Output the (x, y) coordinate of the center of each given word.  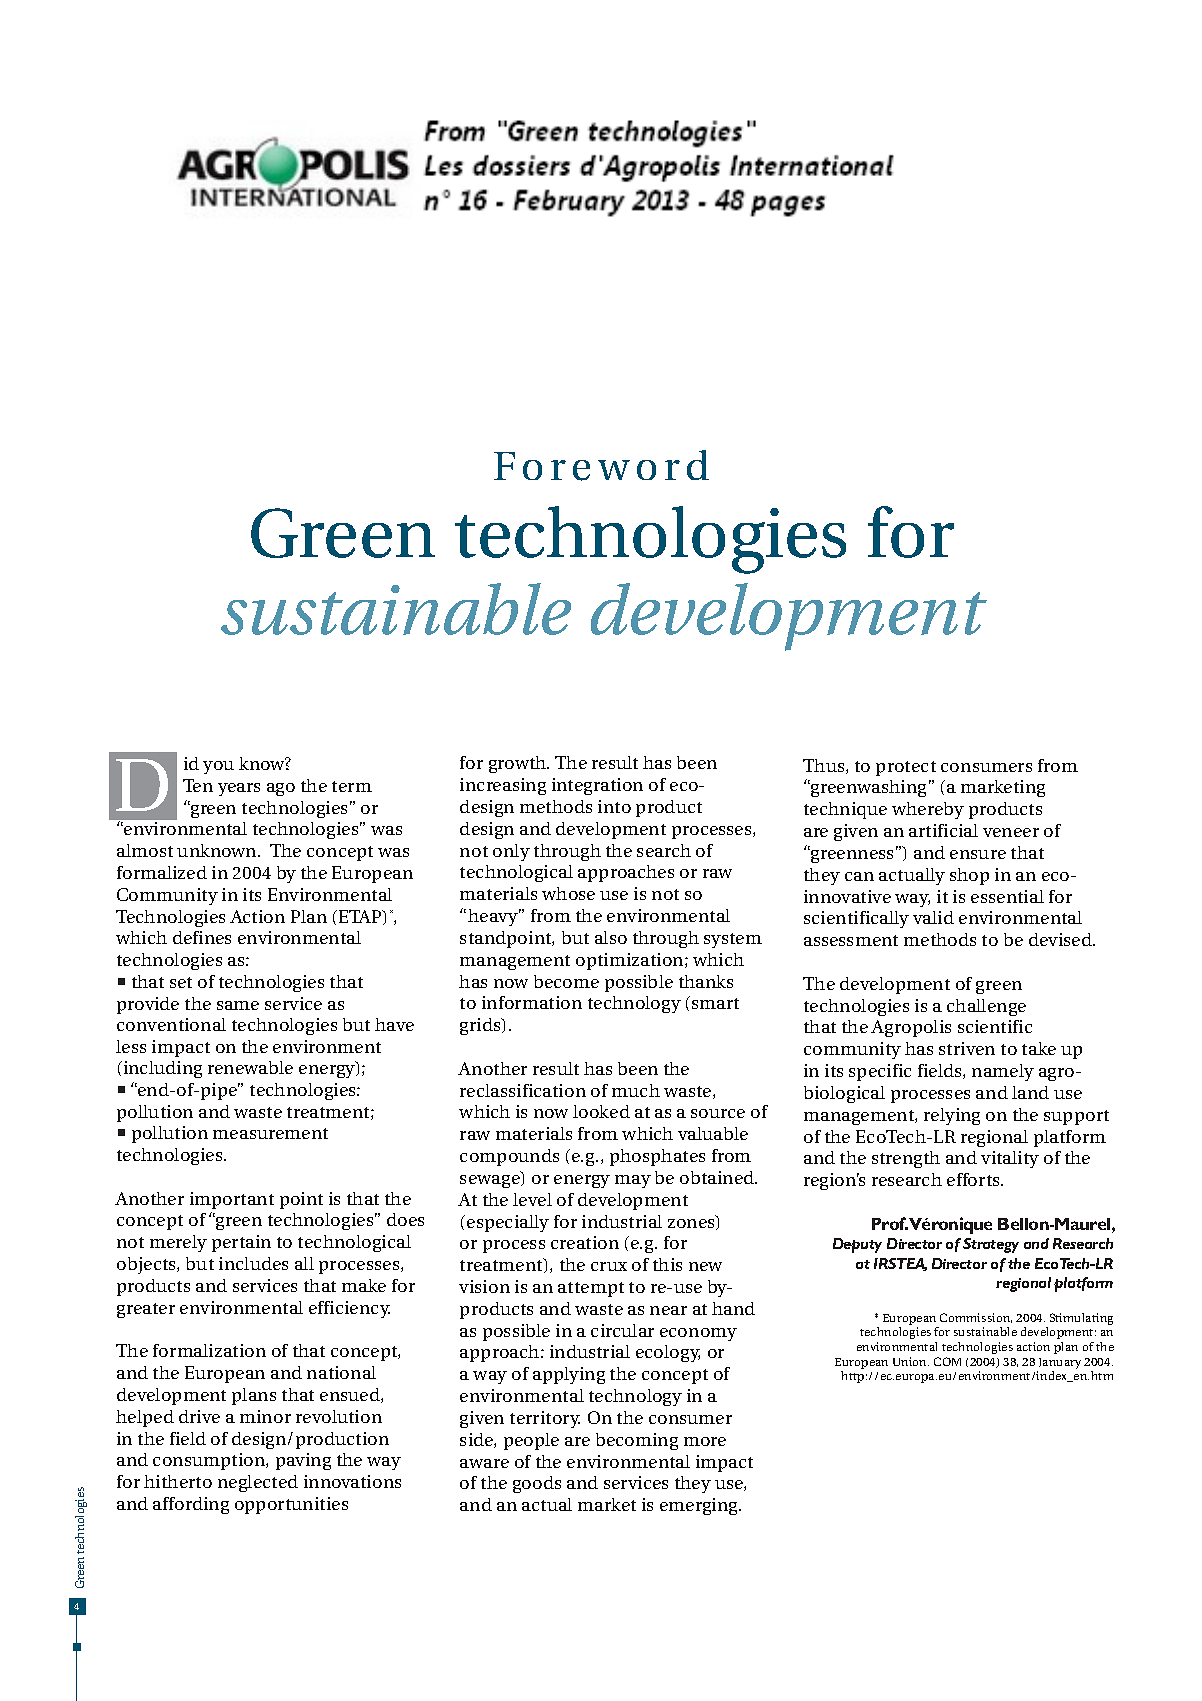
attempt (591, 1289)
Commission (976, 1318)
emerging (700, 1506)
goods (537, 1484)
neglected (258, 1483)
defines (202, 937)
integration (597, 786)
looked (601, 1111)
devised (1061, 939)
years (239, 789)
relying (952, 1116)
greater (146, 1310)
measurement (270, 1133)
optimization (631, 961)
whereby (928, 810)
